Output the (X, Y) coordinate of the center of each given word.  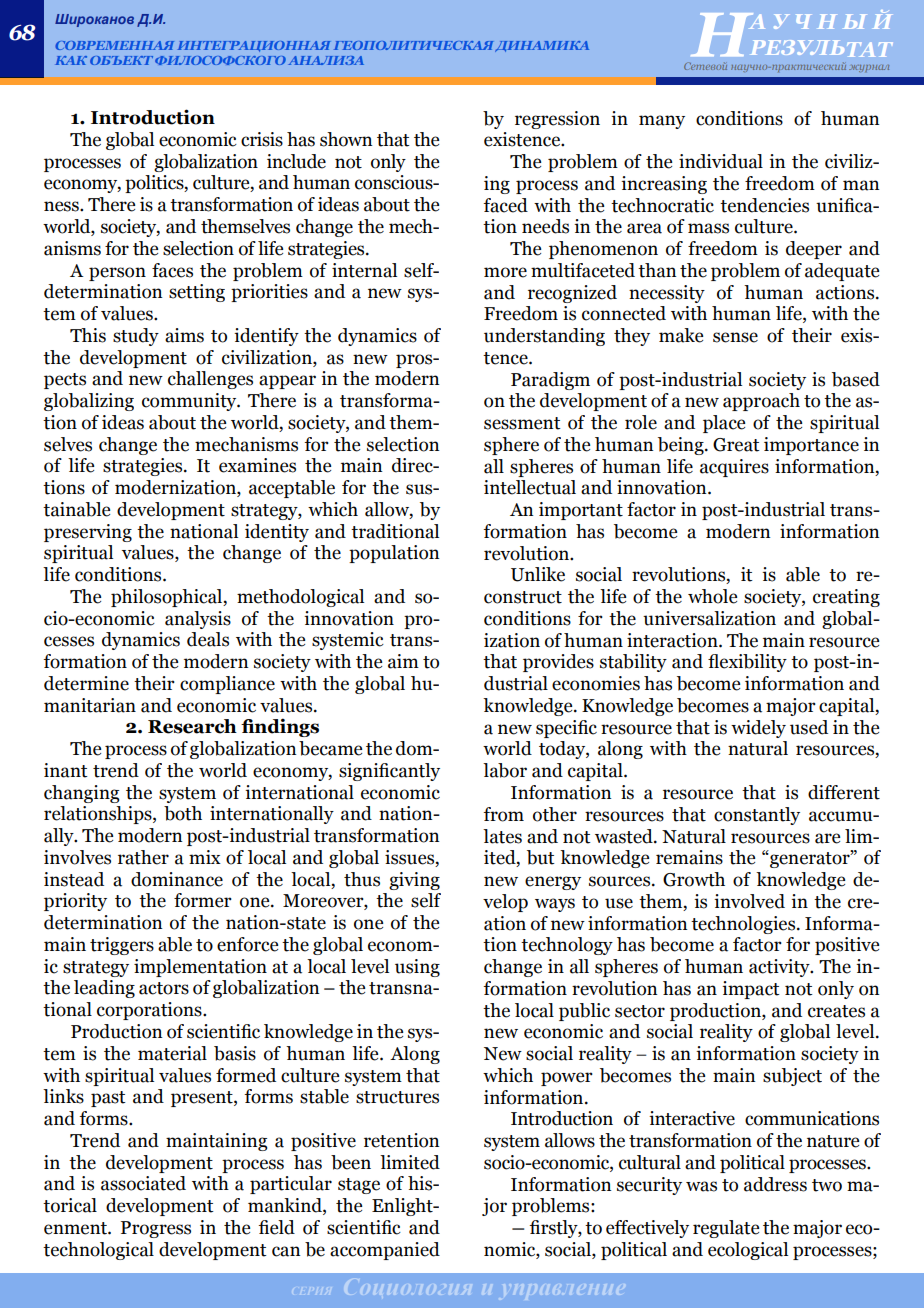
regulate (726, 1229)
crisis (262, 139)
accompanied (385, 1251)
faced (506, 205)
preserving (88, 533)
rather (143, 857)
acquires (734, 468)
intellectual (530, 487)
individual (721, 161)
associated (143, 1183)
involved (749, 901)
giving (414, 881)
